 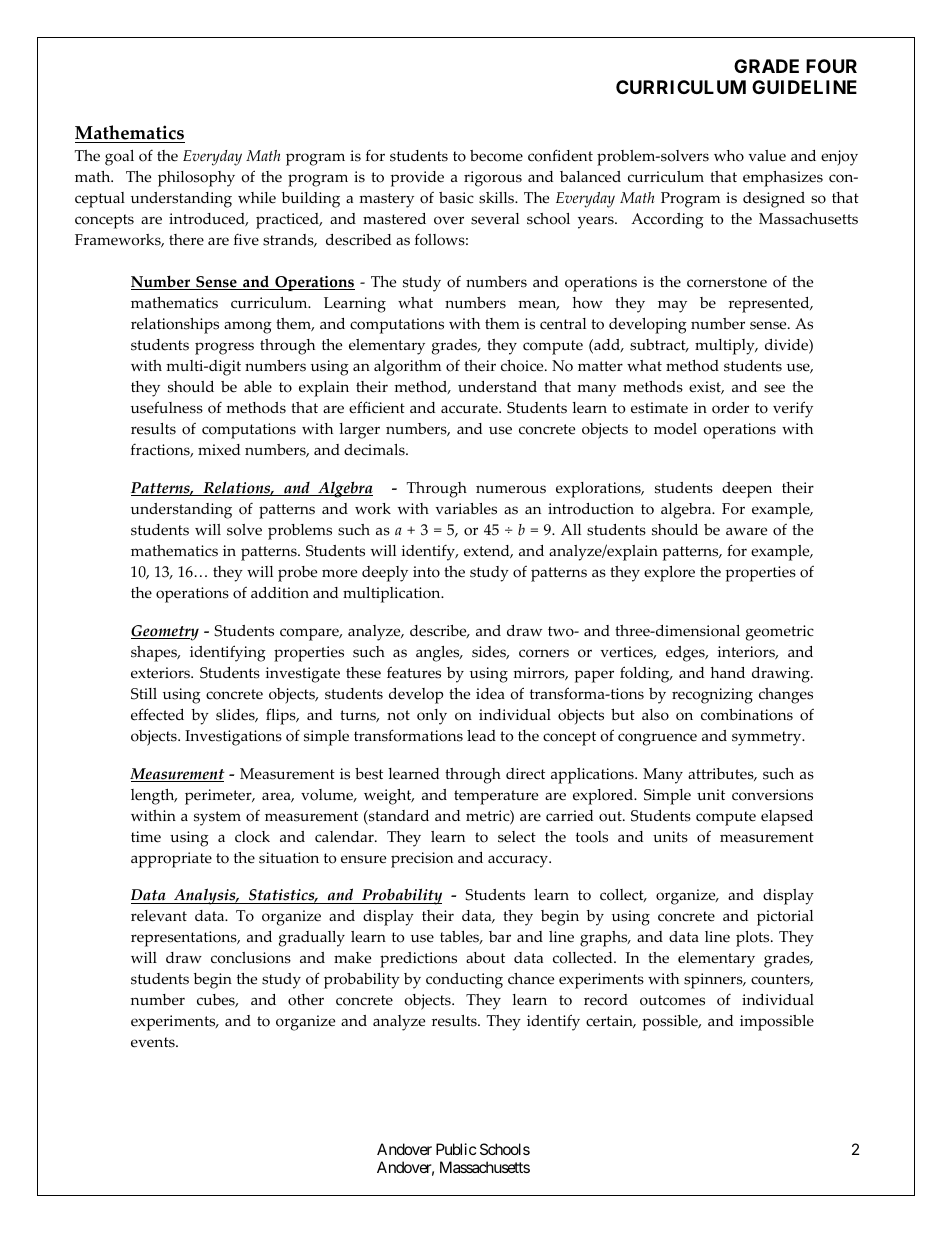 What do you see at coordinates (154, 1042) in the document?
I see `events` at bounding box center [154, 1042].
